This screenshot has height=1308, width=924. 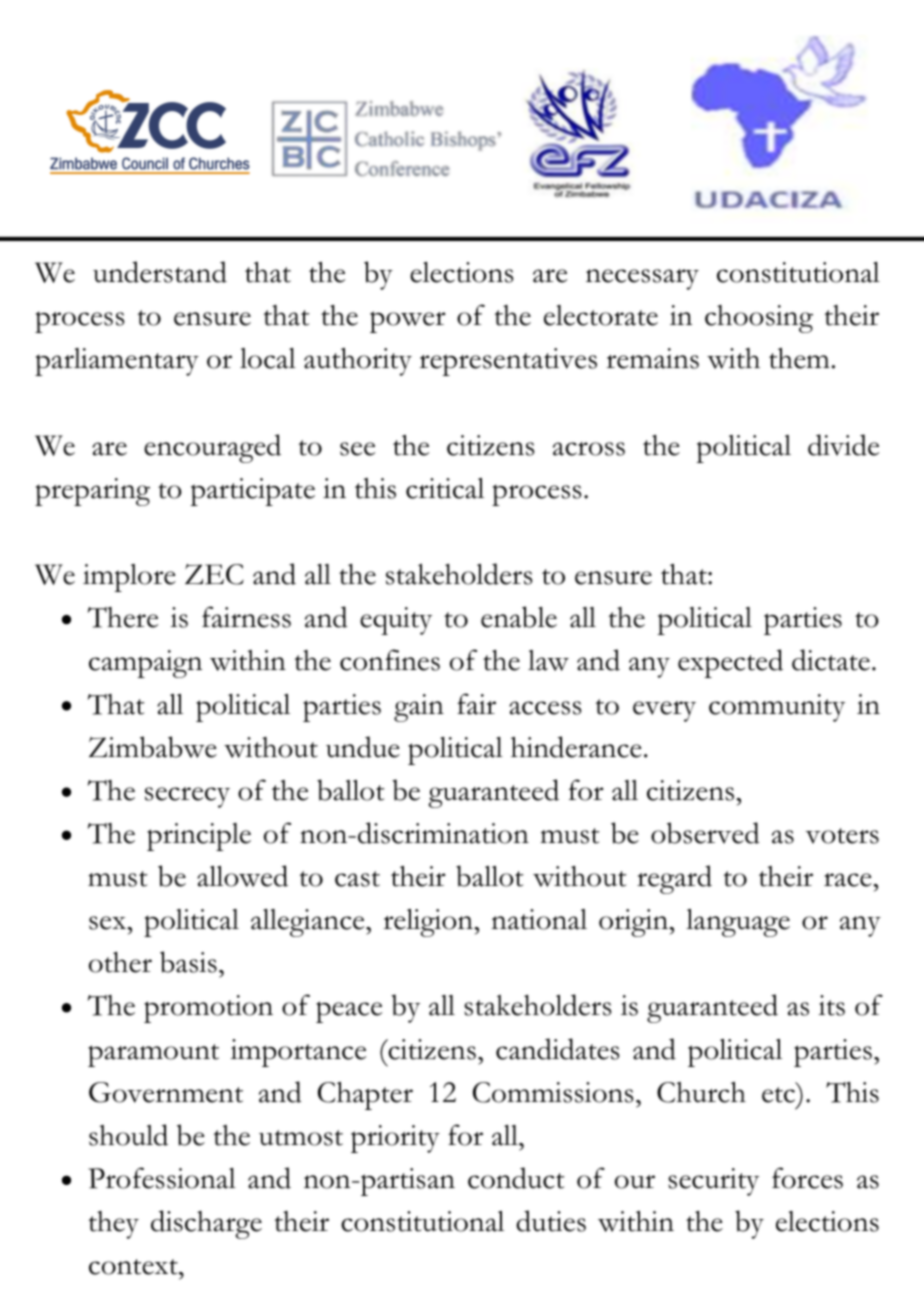 I want to click on candidates, so click(x=557, y=1049).
